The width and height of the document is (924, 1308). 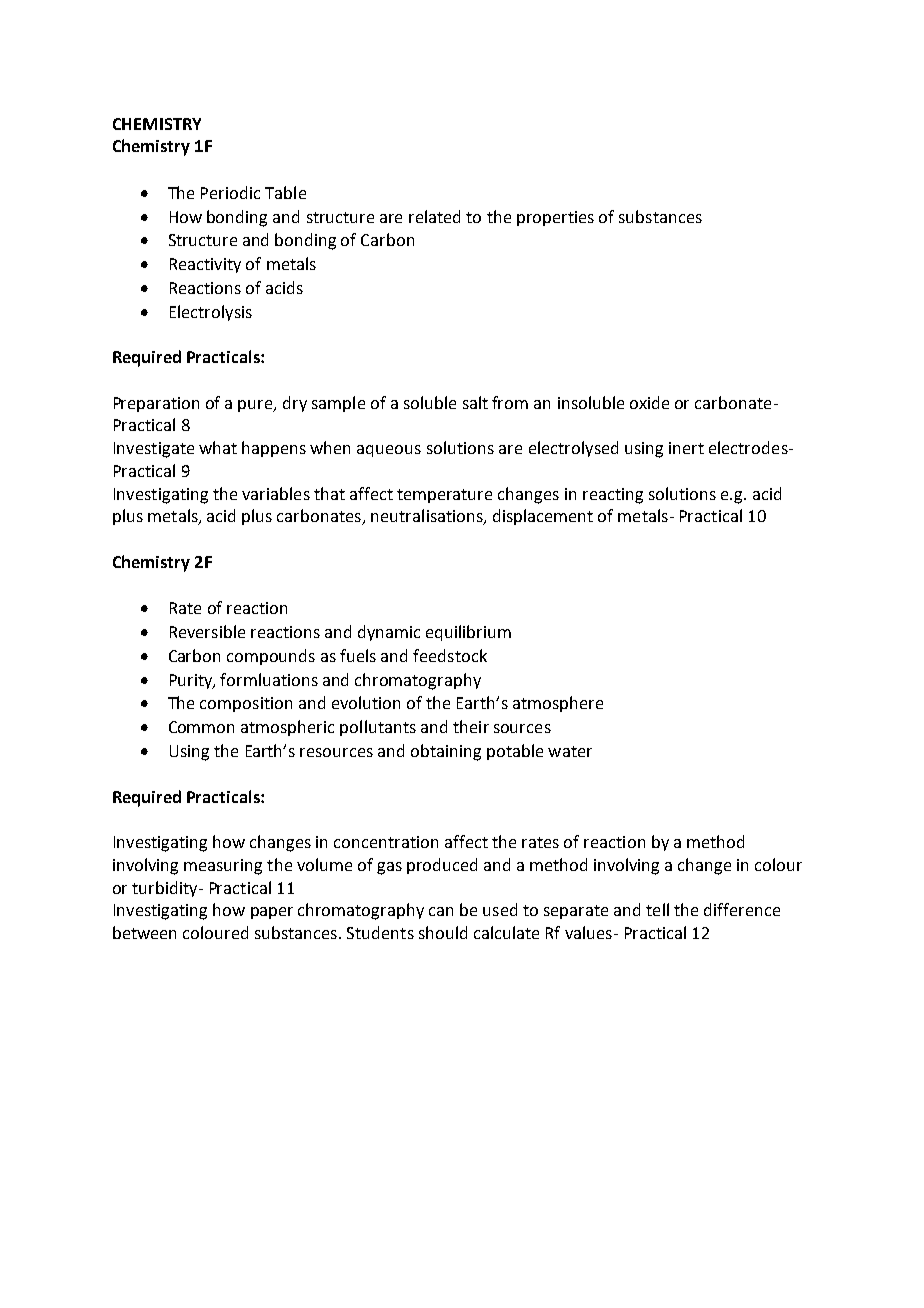 I want to click on water, so click(x=570, y=751).
